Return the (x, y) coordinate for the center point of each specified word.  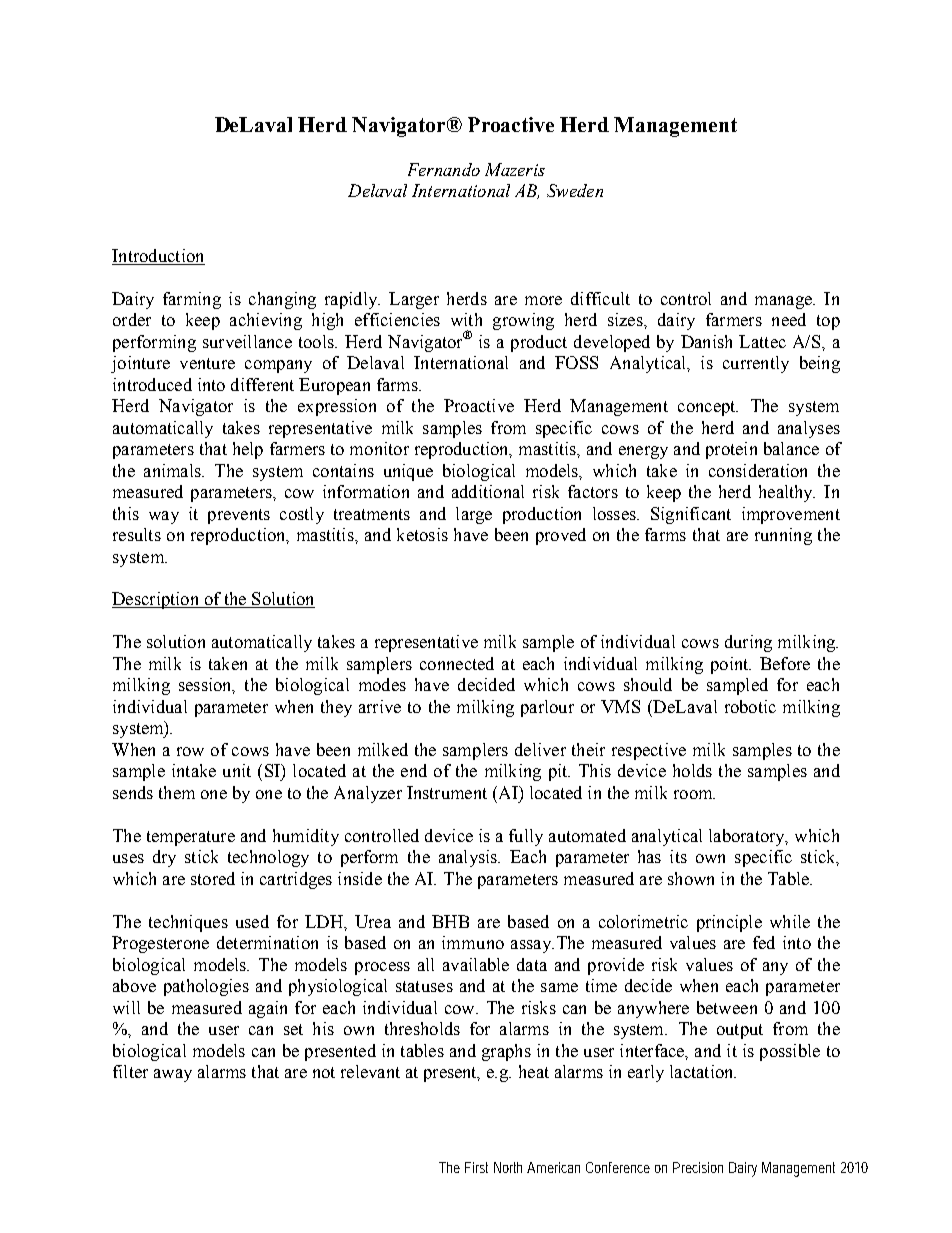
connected (457, 663)
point (731, 665)
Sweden (575, 190)
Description (157, 600)
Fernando (444, 169)
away (173, 1075)
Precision (698, 1167)
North (508, 1167)
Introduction (157, 255)
